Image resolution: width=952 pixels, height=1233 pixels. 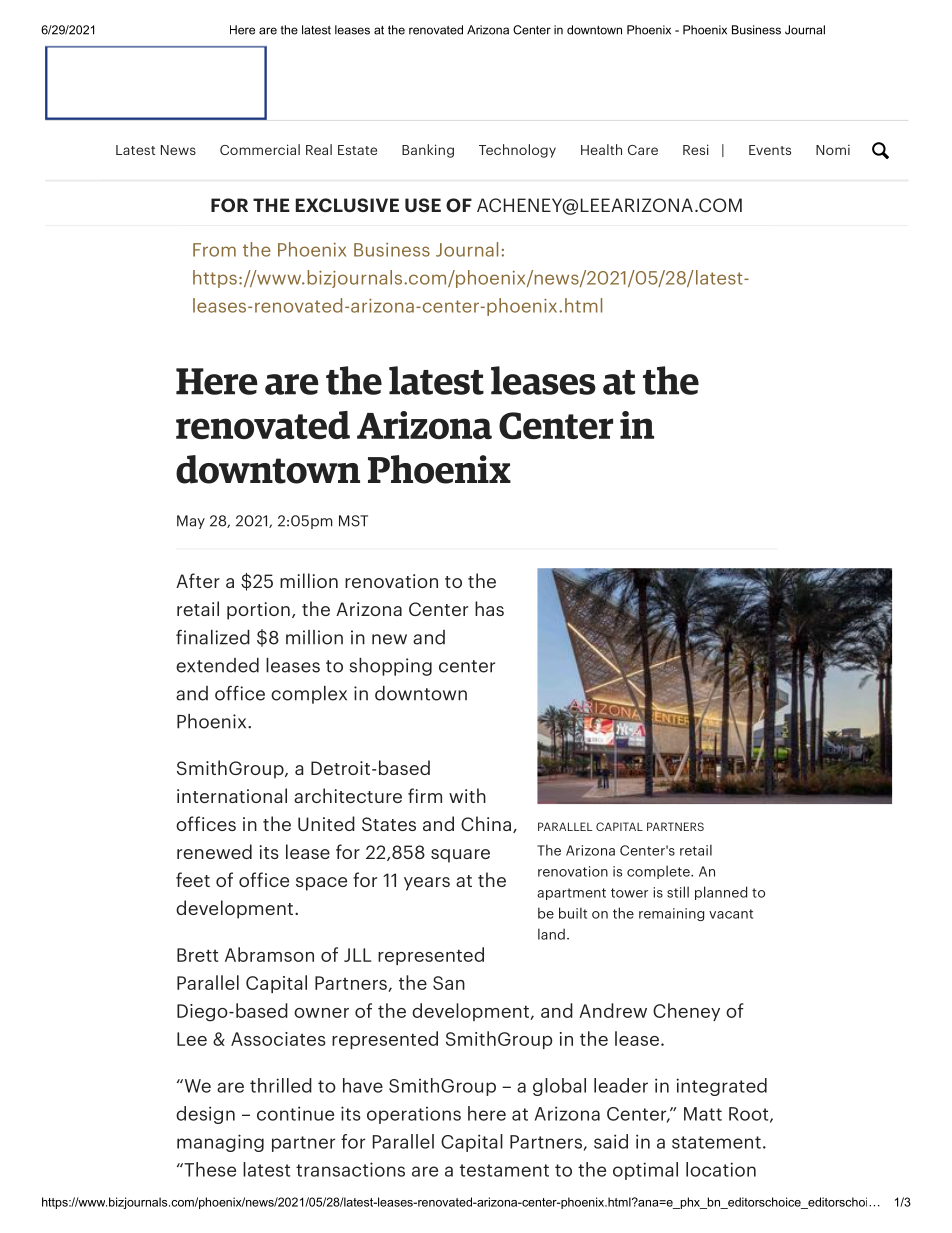 I want to click on Commercial, so click(x=260, y=149).
